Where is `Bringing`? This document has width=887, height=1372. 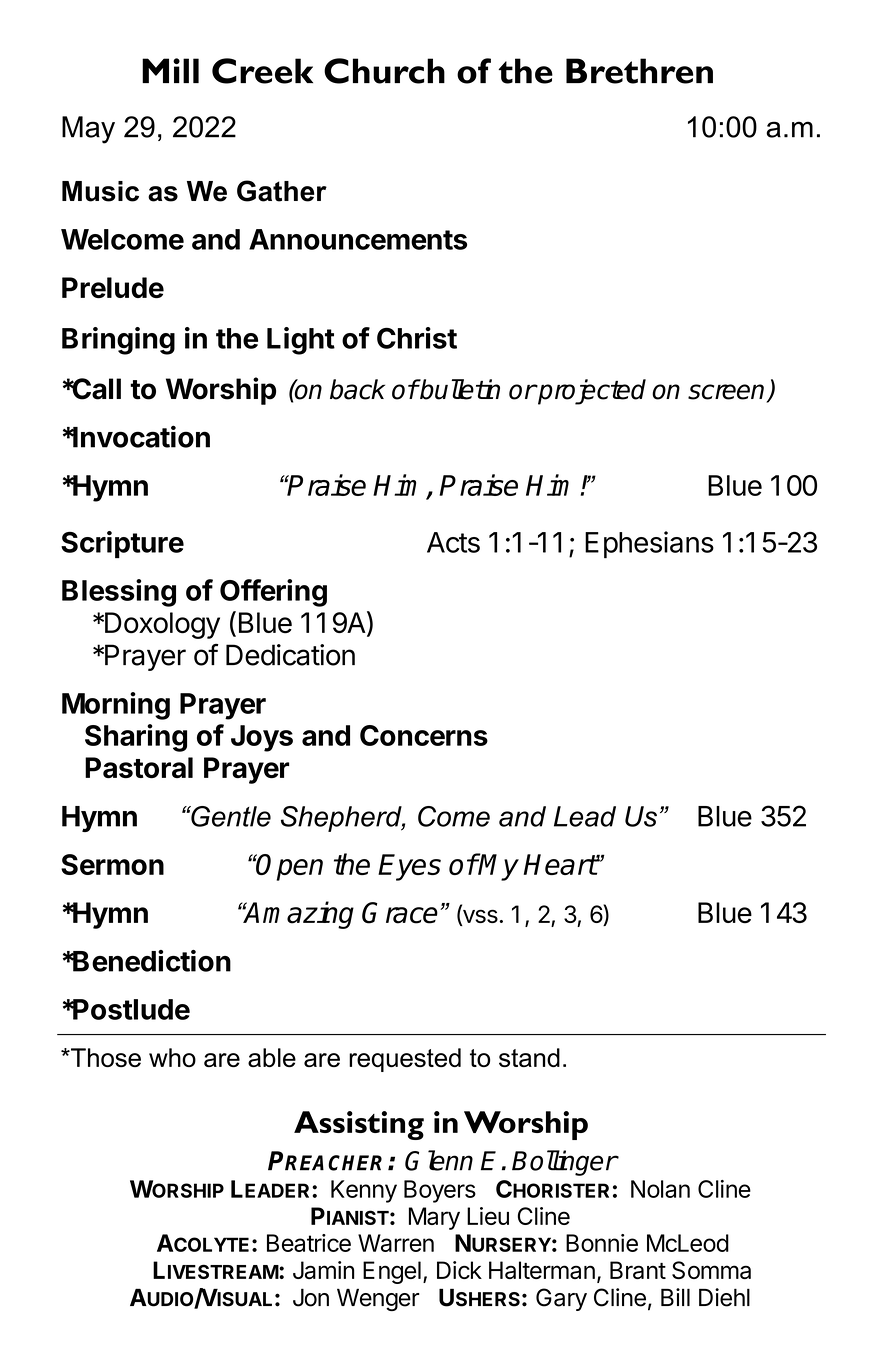
Bringing is located at coordinates (118, 341).
